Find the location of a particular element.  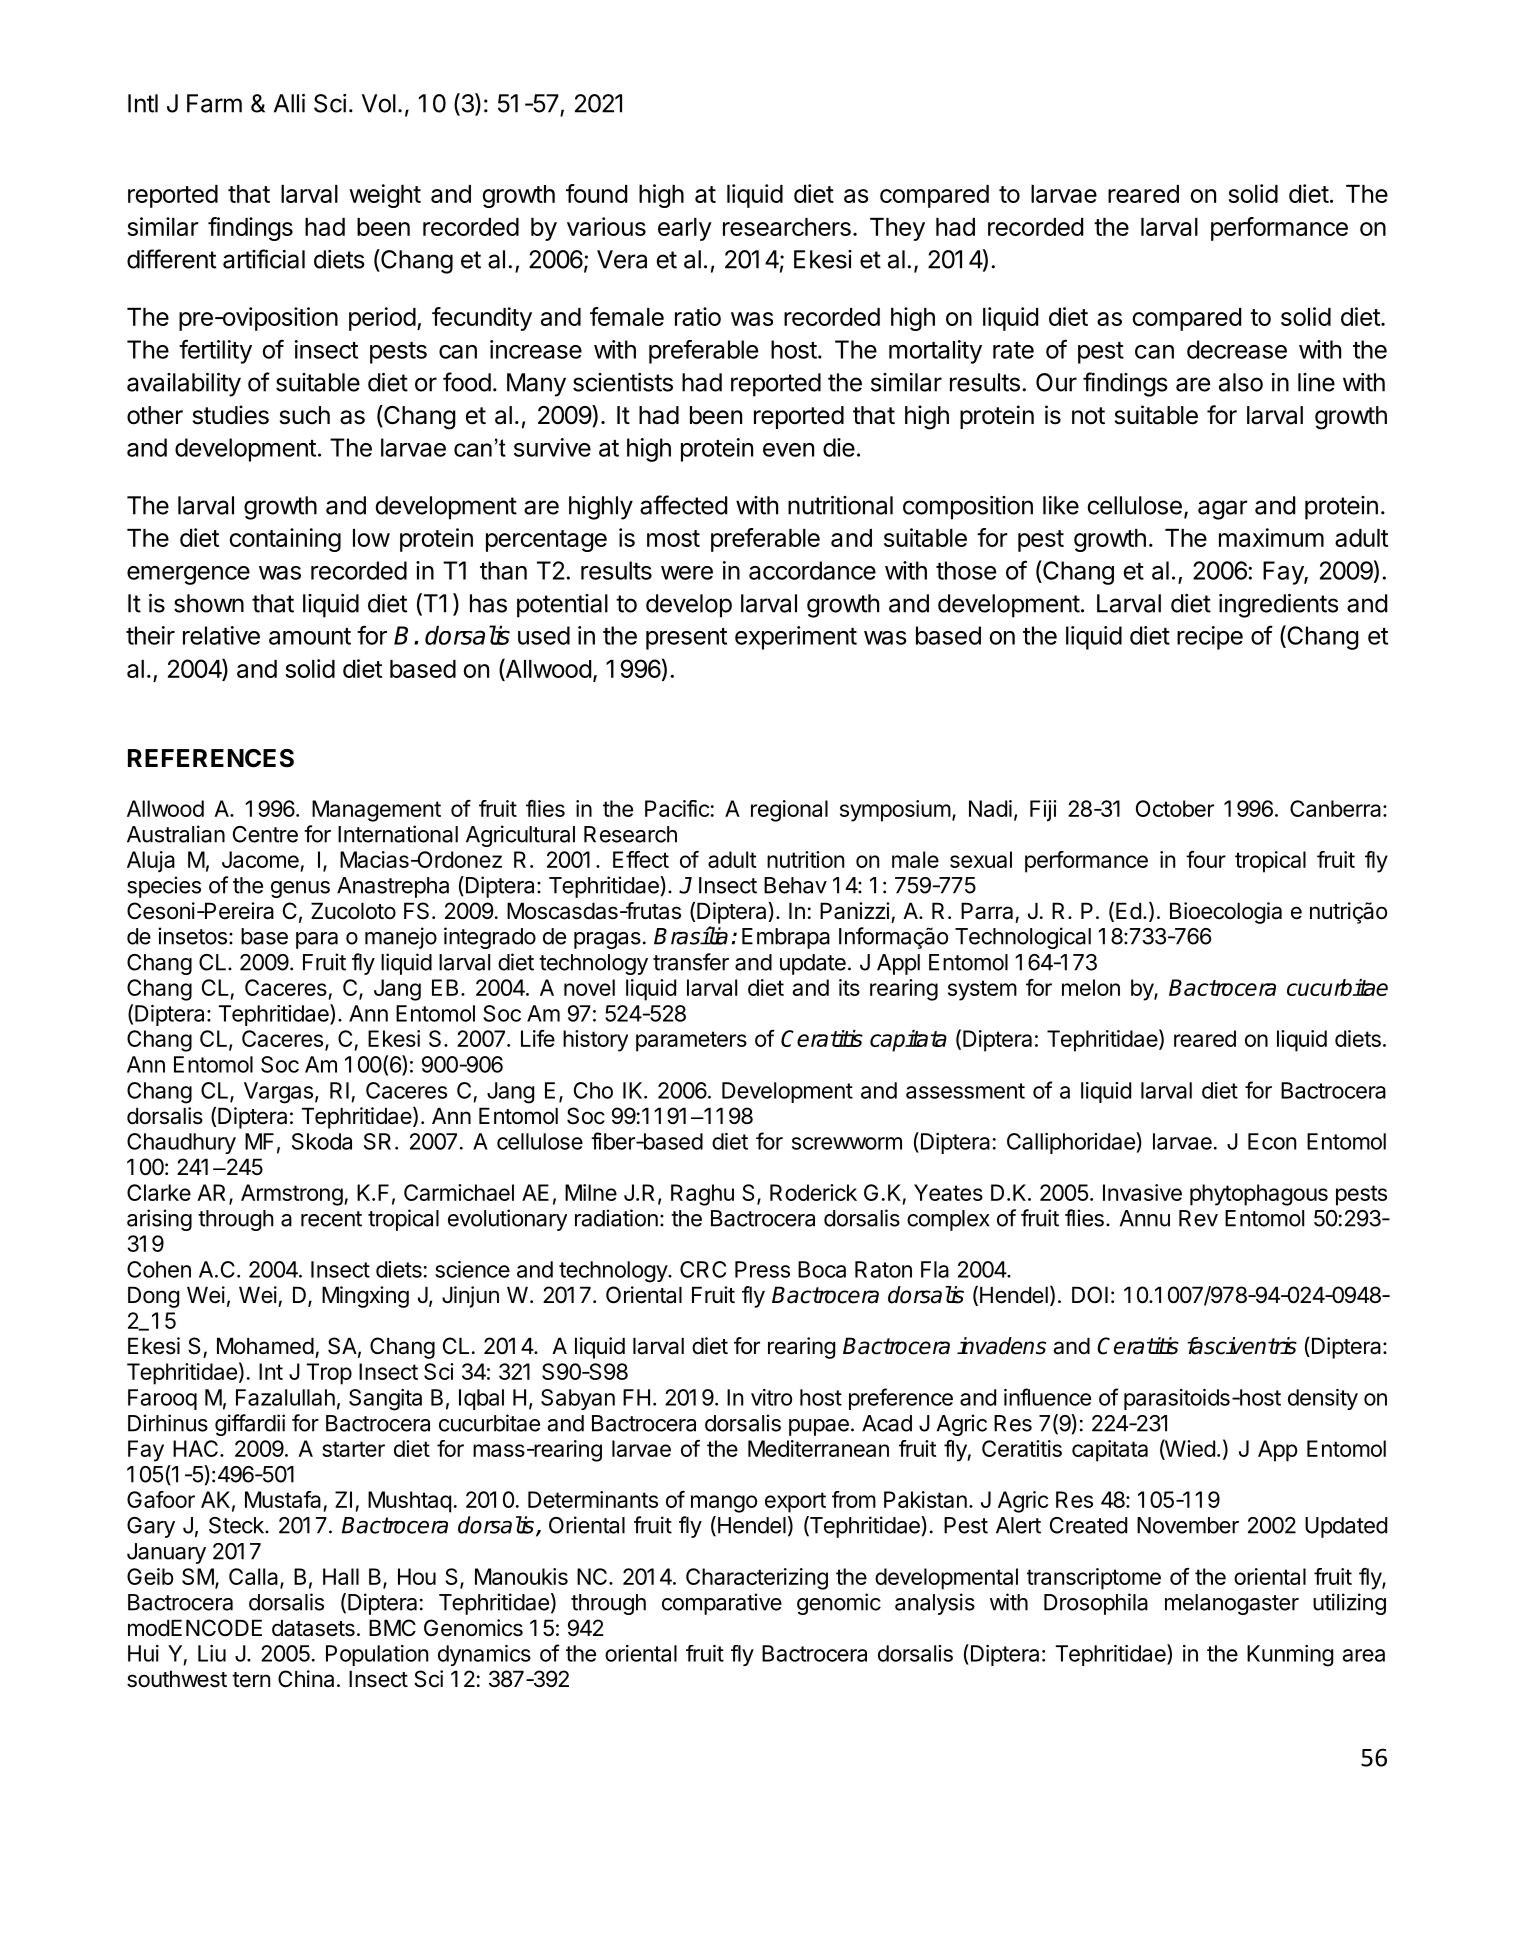

four is located at coordinates (1206, 859).
